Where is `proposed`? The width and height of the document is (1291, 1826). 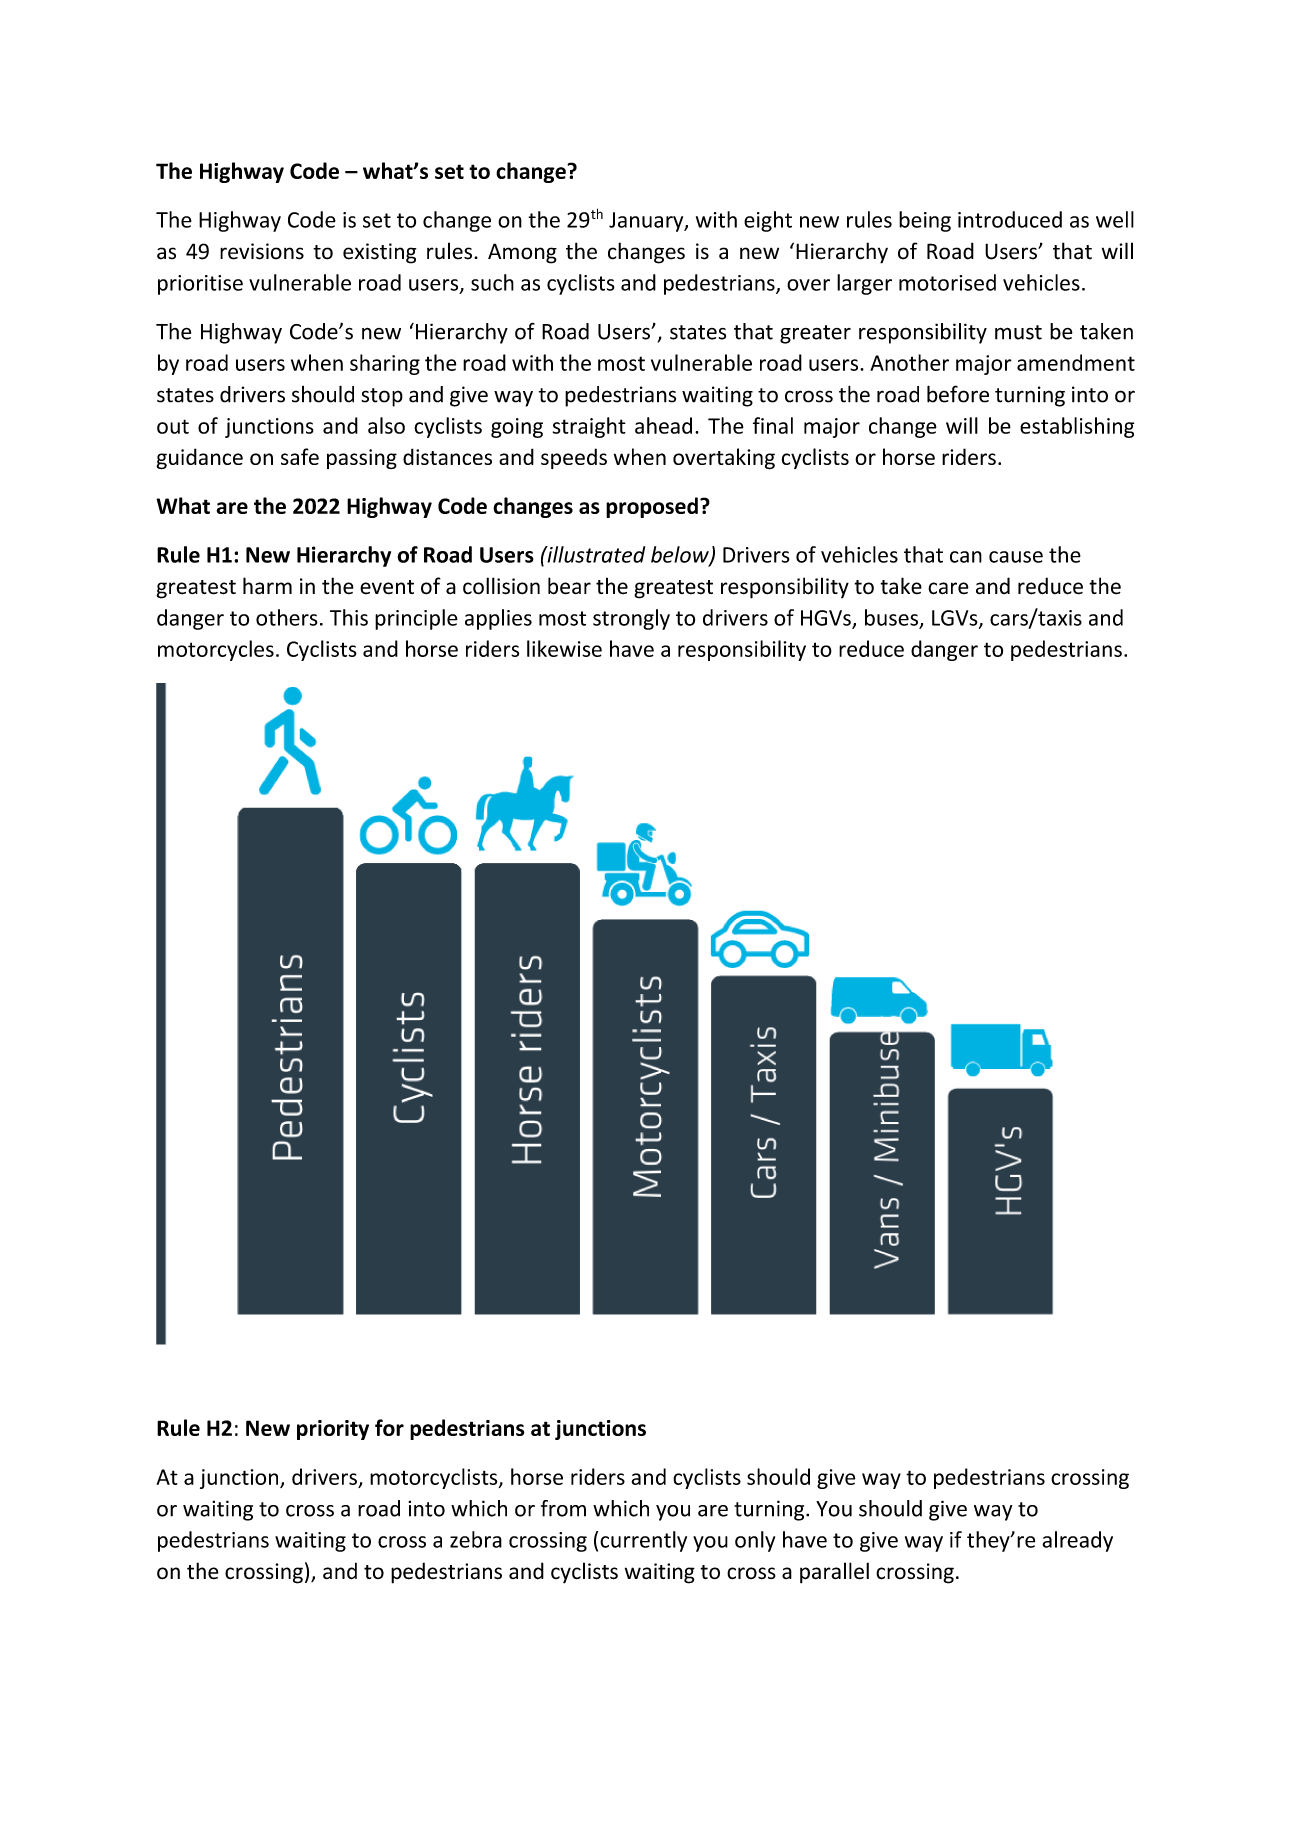 proposed is located at coordinates (652, 507).
